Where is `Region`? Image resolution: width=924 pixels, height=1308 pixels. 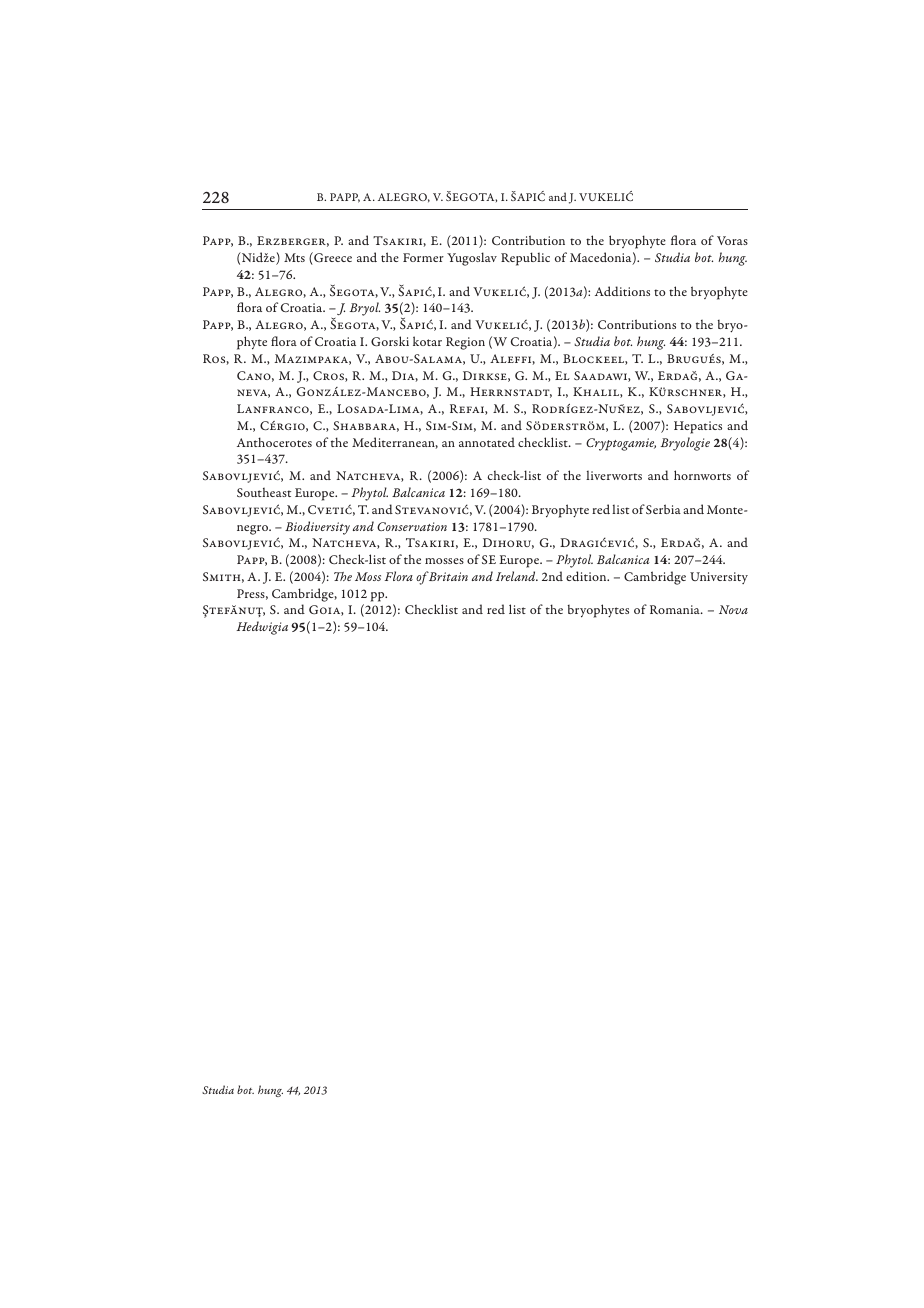 Region is located at coordinates (465, 343).
